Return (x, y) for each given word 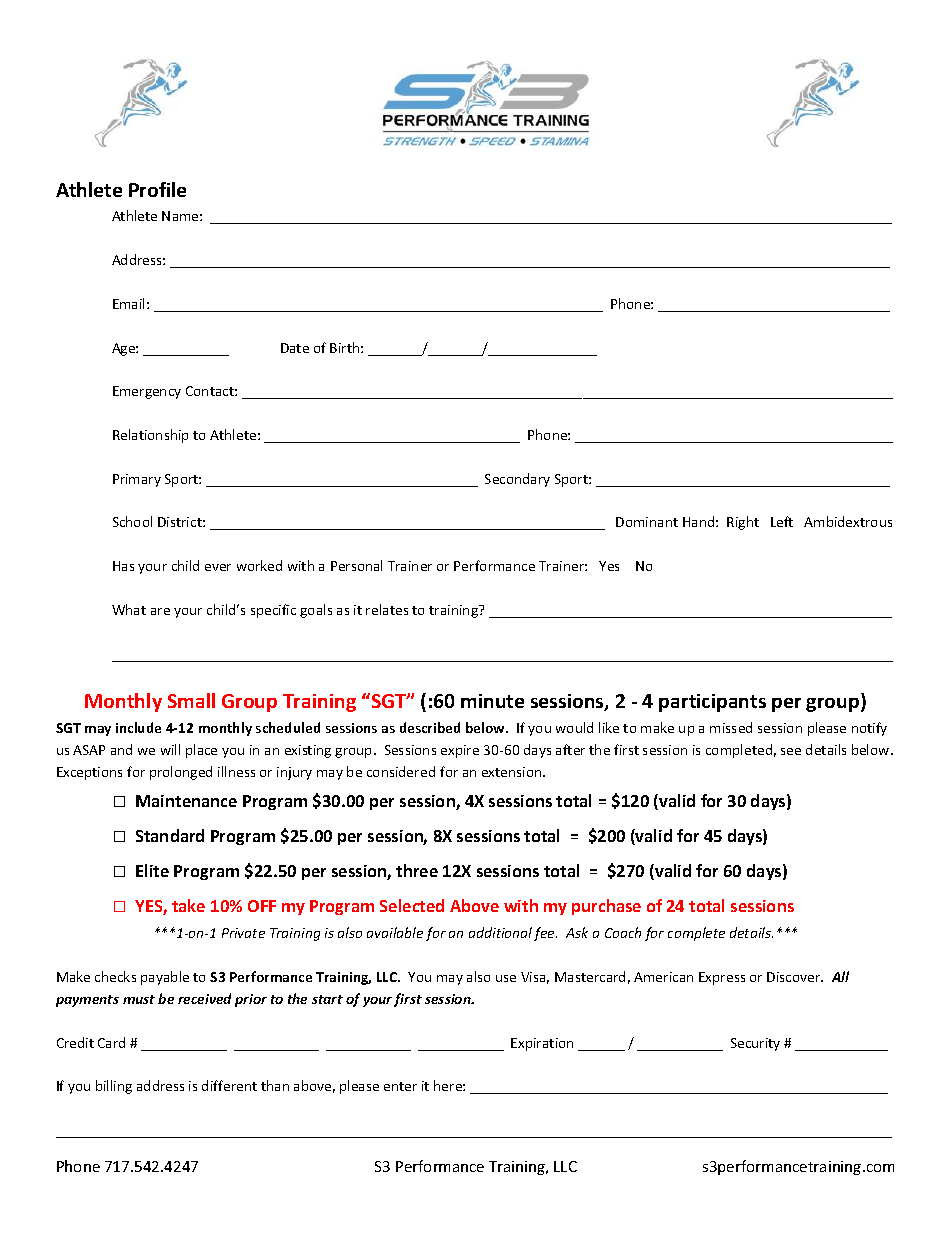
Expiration (542, 1044)
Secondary (517, 480)
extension (513, 772)
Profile (157, 189)
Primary (137, 480)
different (229, 1085)
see (791, 751)
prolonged (181, 773)
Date (295, 348)
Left (782, 521)
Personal (356, 565)
